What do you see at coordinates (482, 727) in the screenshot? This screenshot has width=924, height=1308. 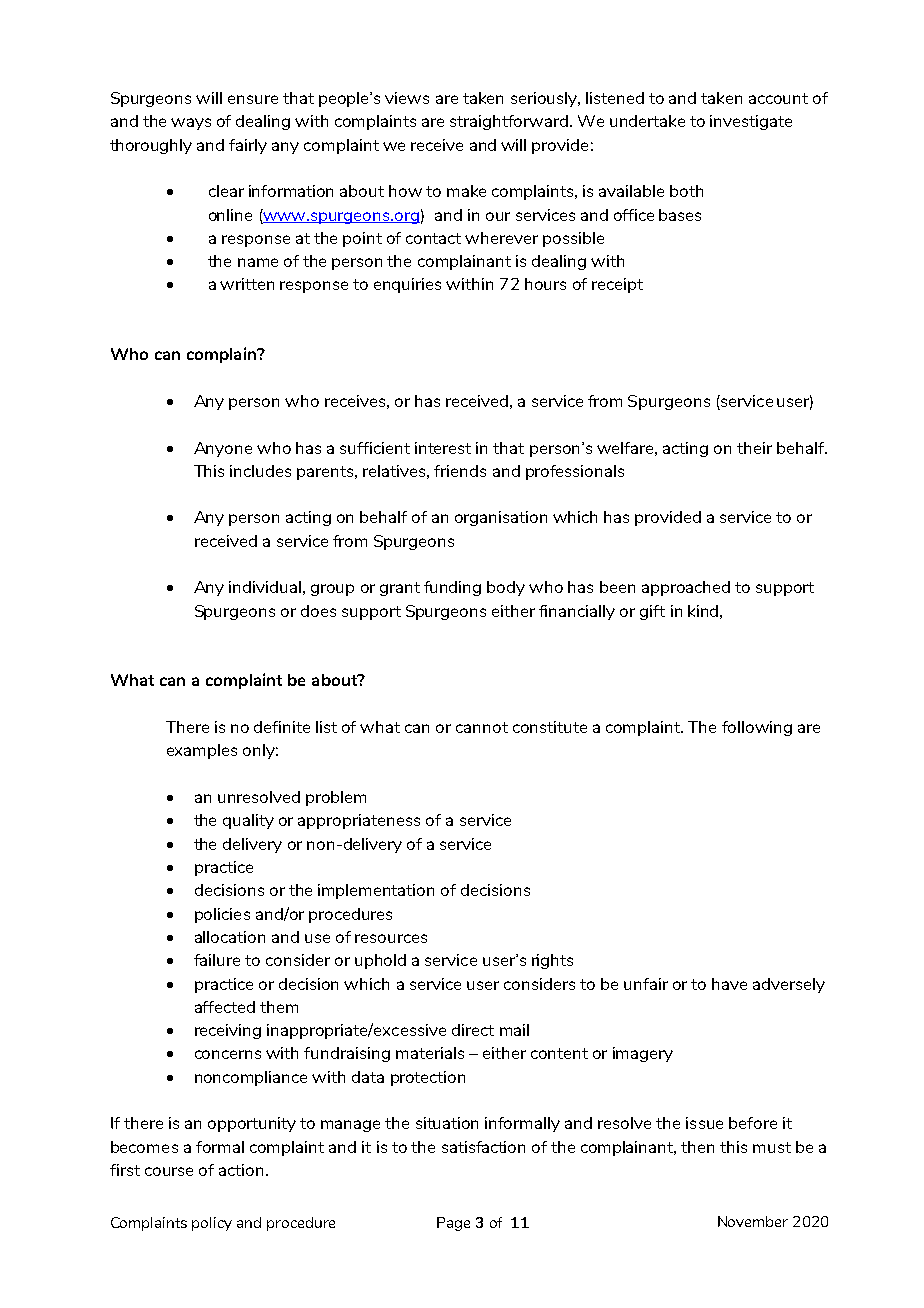 I see `cannot` at bounding box center [482, 727].
